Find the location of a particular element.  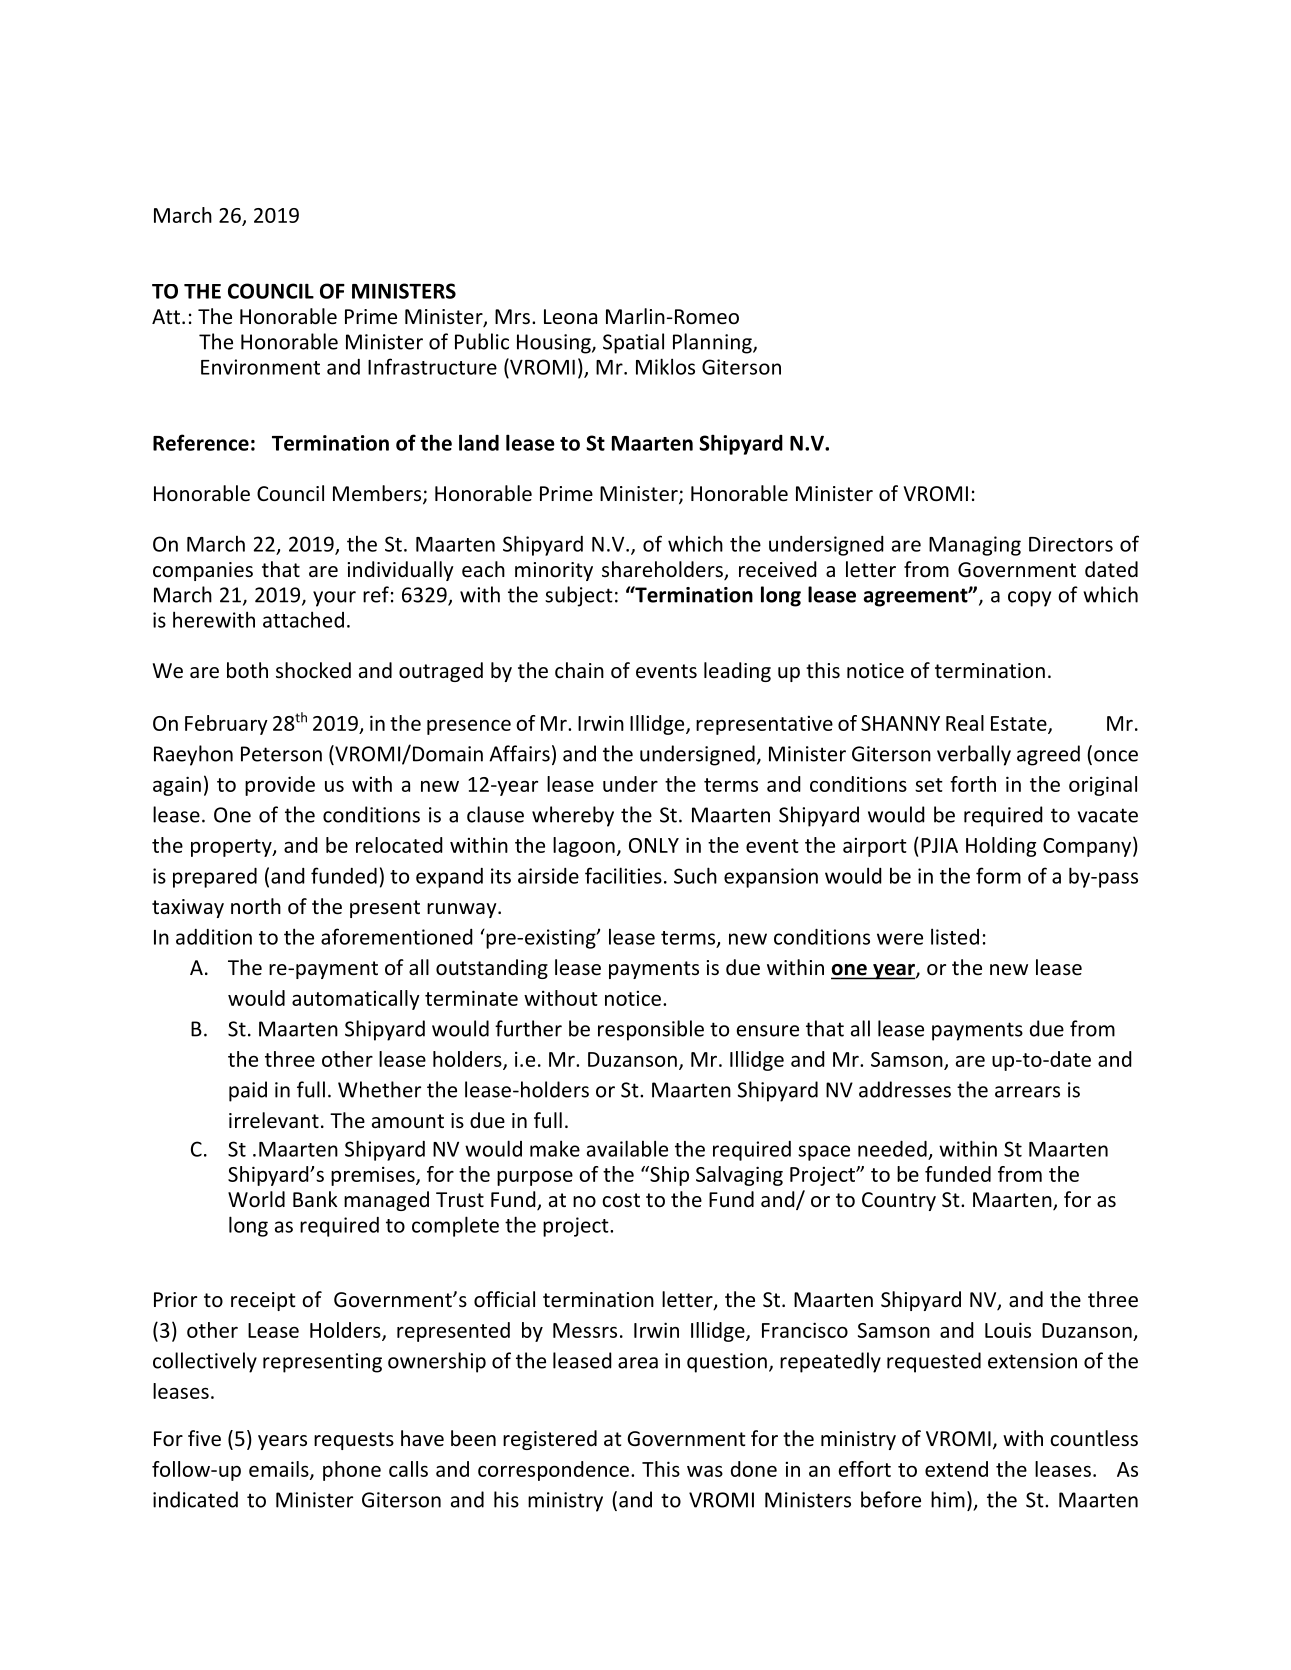

arrears is located at coordinates (1027, 1092).
